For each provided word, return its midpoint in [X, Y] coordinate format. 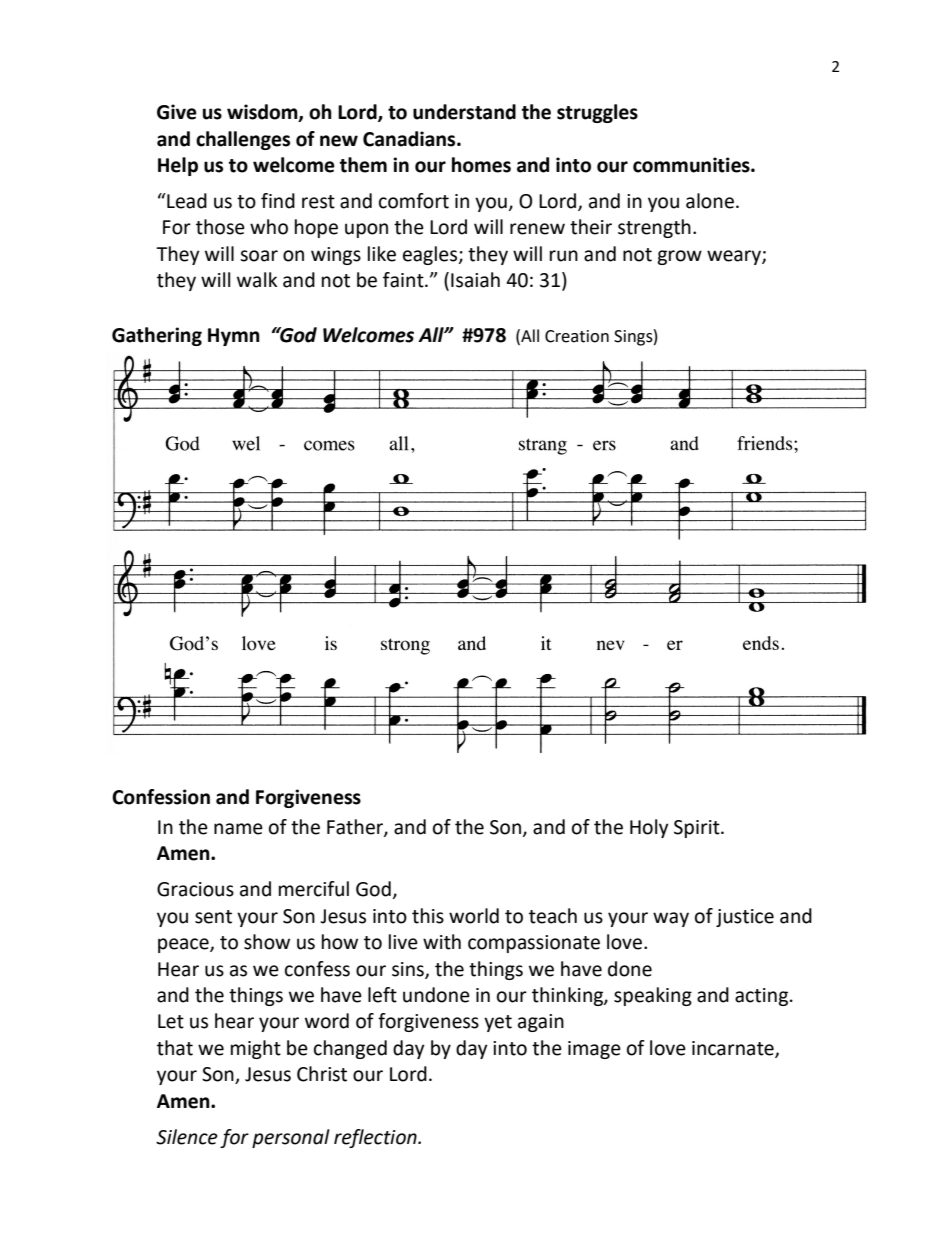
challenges [243, 140]
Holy [649, 828]
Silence [187, 1137]
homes [481, 165]
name [238, 829]
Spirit [698, 829]
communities [692, 165]
